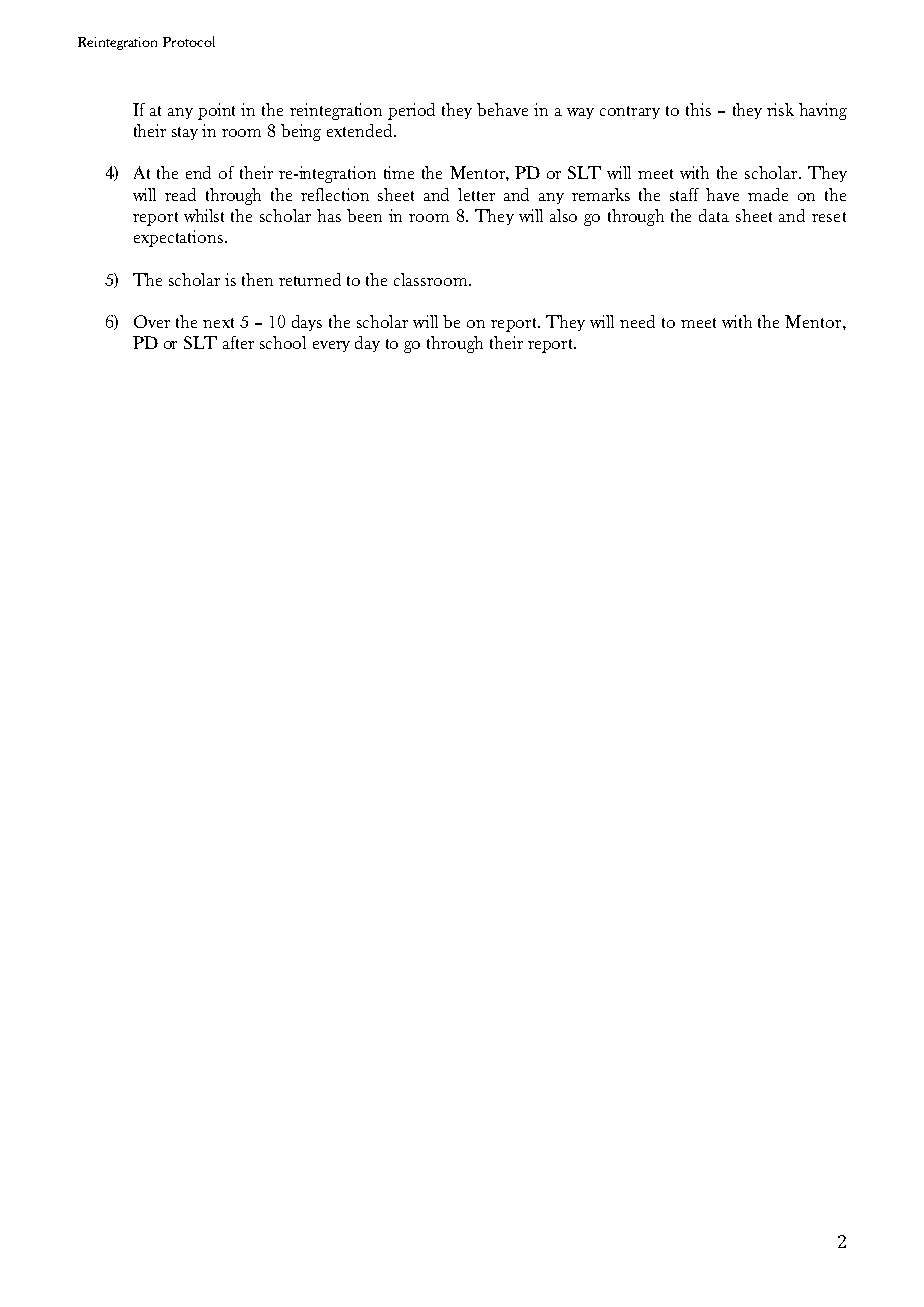 Image resolution: width=924 pixels, height=1307 pixels. What do you see at coordinates (476, 194) in the screenshot?
I see `letter` at bounding box center [476, 194].
